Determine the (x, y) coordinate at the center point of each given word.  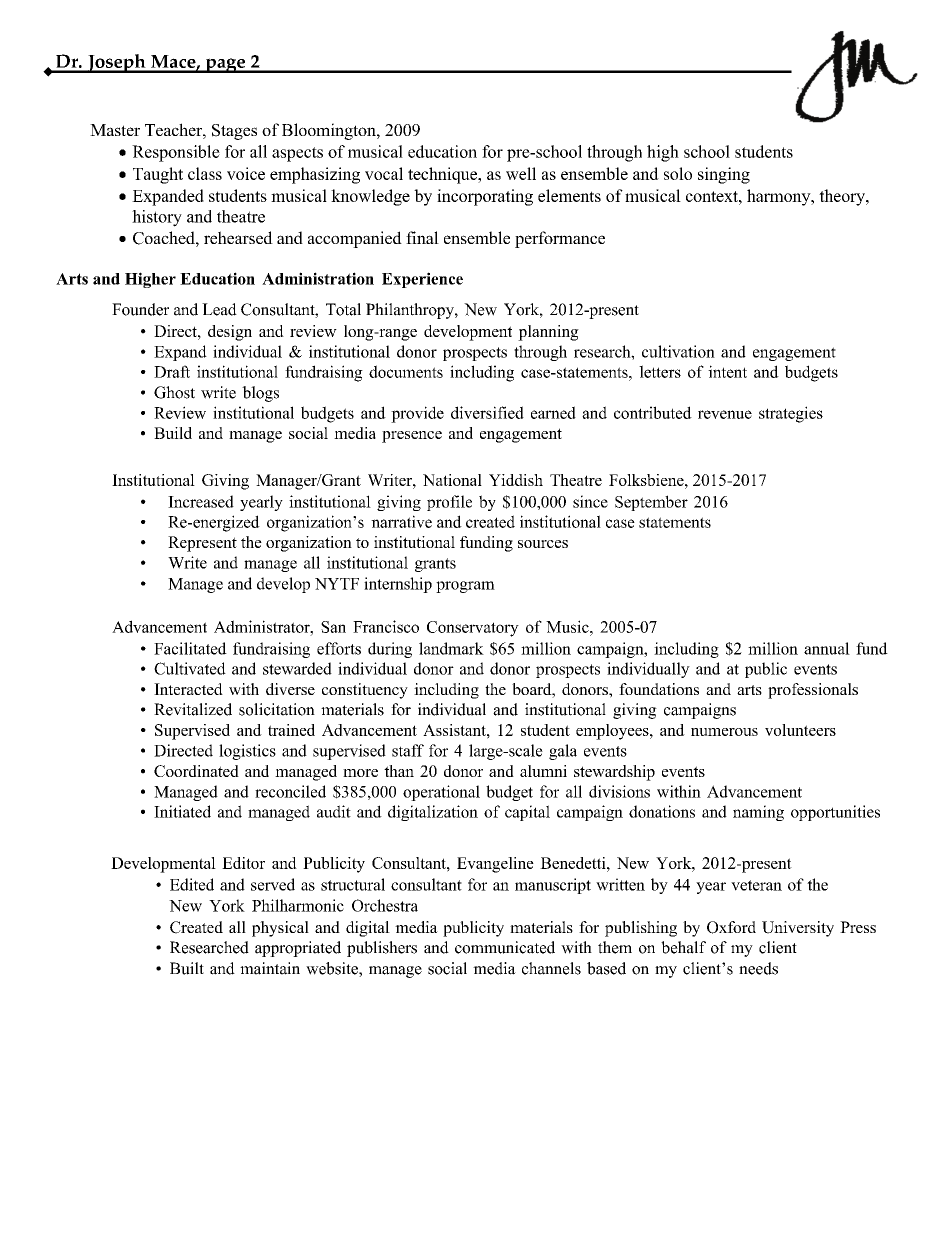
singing (724, 175)
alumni (543, 771)
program (465, 587)
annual (827, 648)
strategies (791, 414)
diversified (487, 412)
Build (173, 433)
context (713, 196)
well (521, 173)
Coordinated (196, 771)
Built (187, 968)
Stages (234, 132)
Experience (422, 280)
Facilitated (190, 648)
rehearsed (238, 237)
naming (758, 813)
